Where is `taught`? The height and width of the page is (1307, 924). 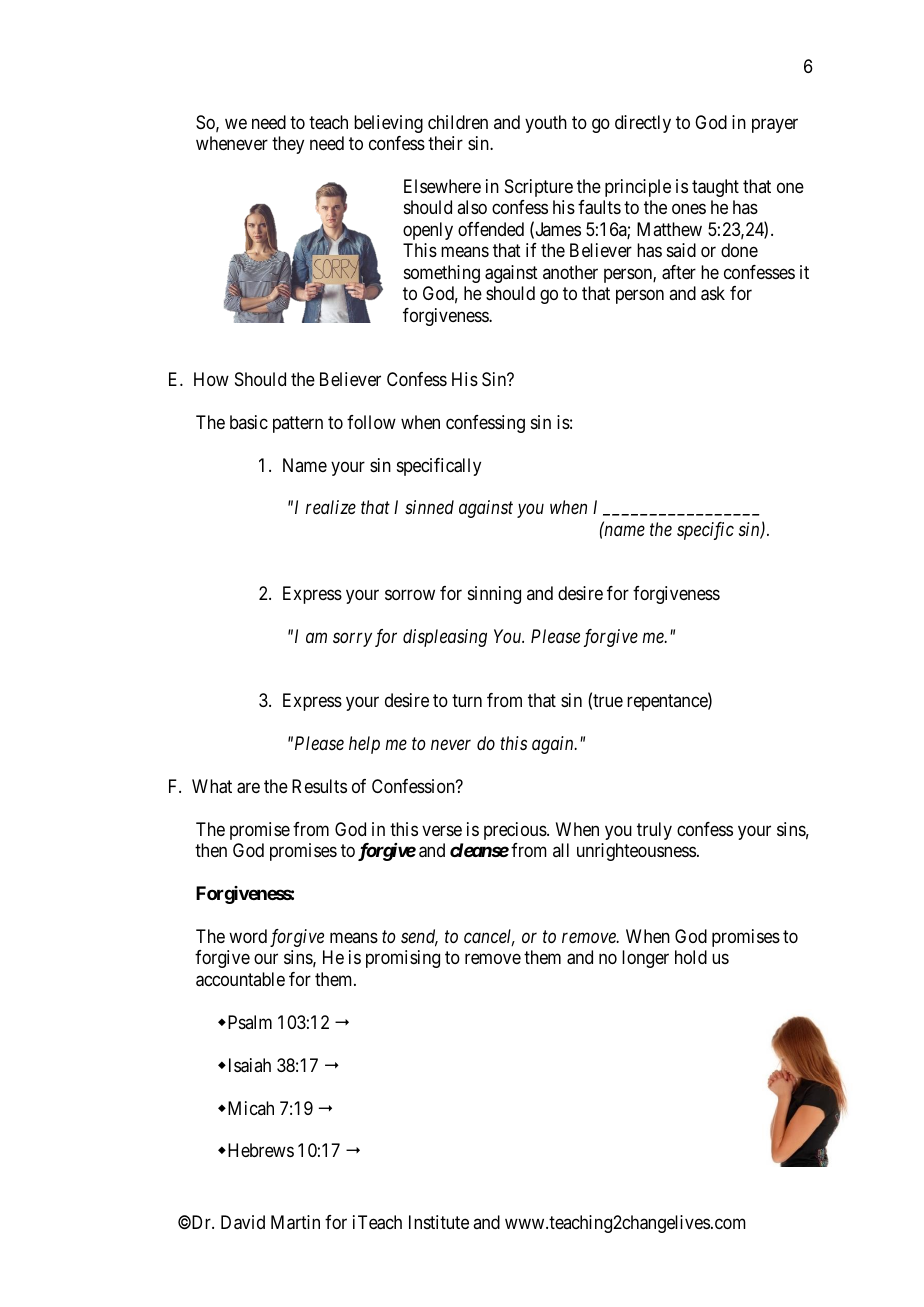
taught is located at coordinates (715, 188).
